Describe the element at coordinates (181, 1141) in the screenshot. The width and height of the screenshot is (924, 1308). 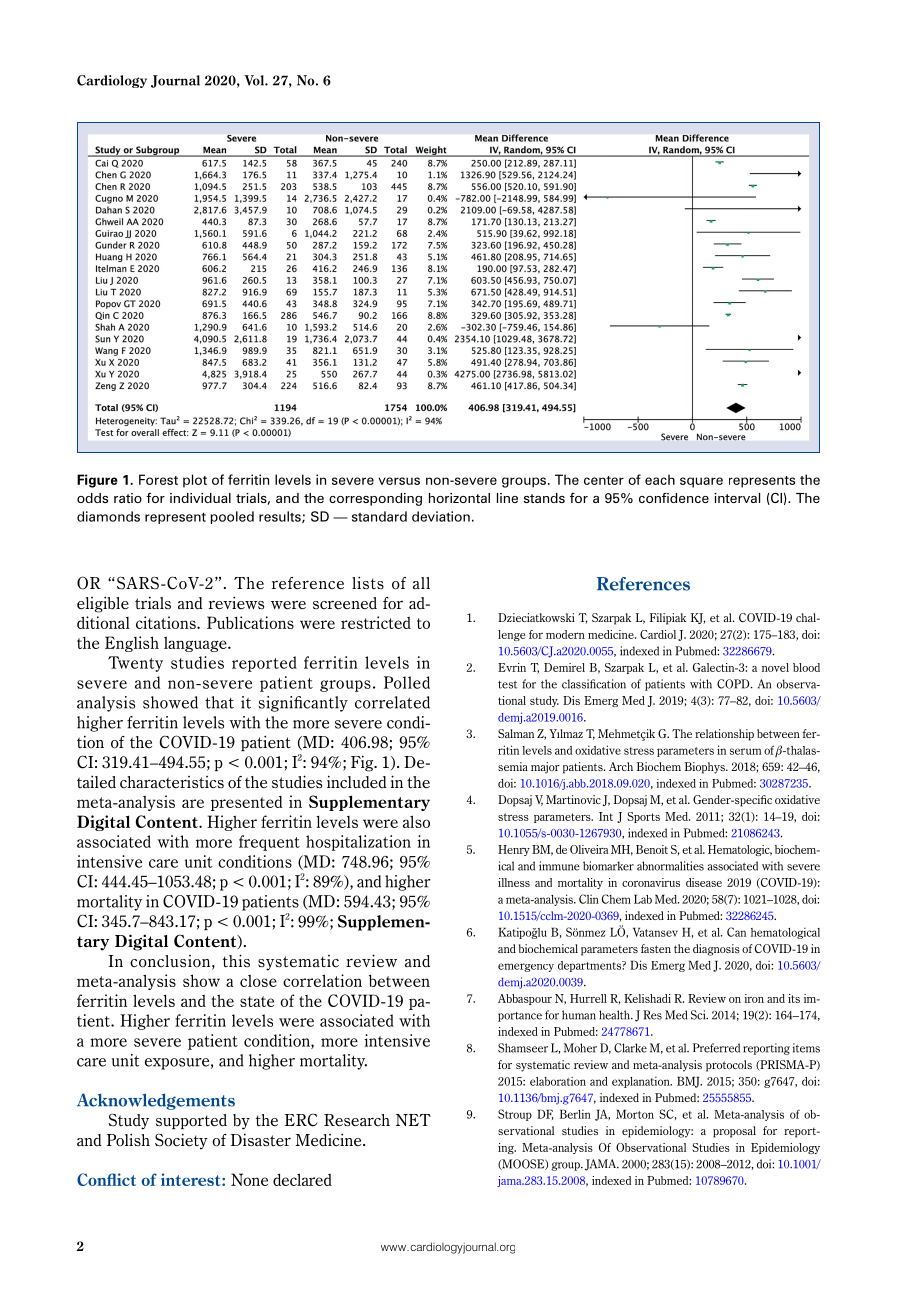
I see `Society` at that location.
